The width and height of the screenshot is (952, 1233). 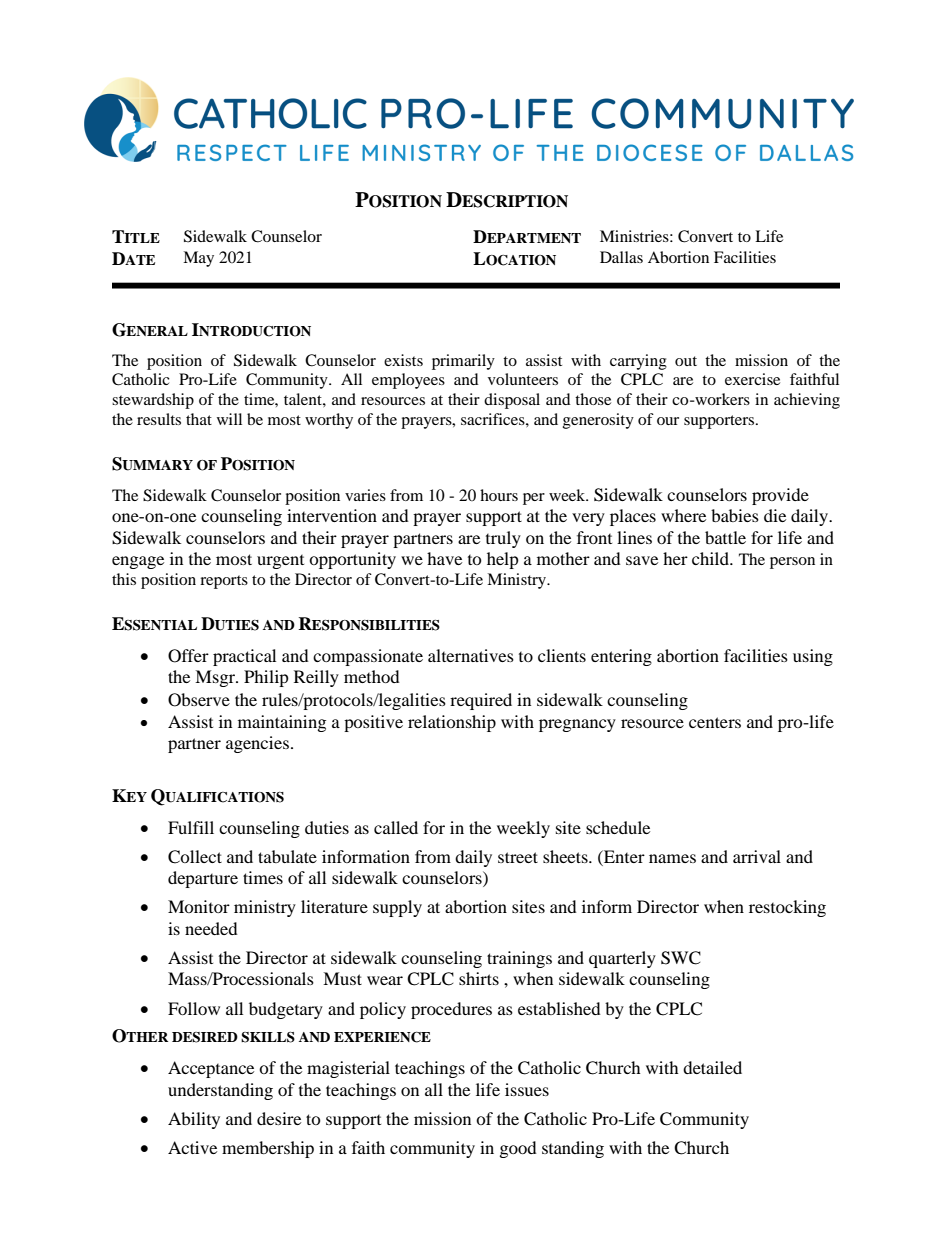 What do you see at coordinates (194, 1120) in the screenshot?
I see `Ability` at bounding box center [194, 1120].
